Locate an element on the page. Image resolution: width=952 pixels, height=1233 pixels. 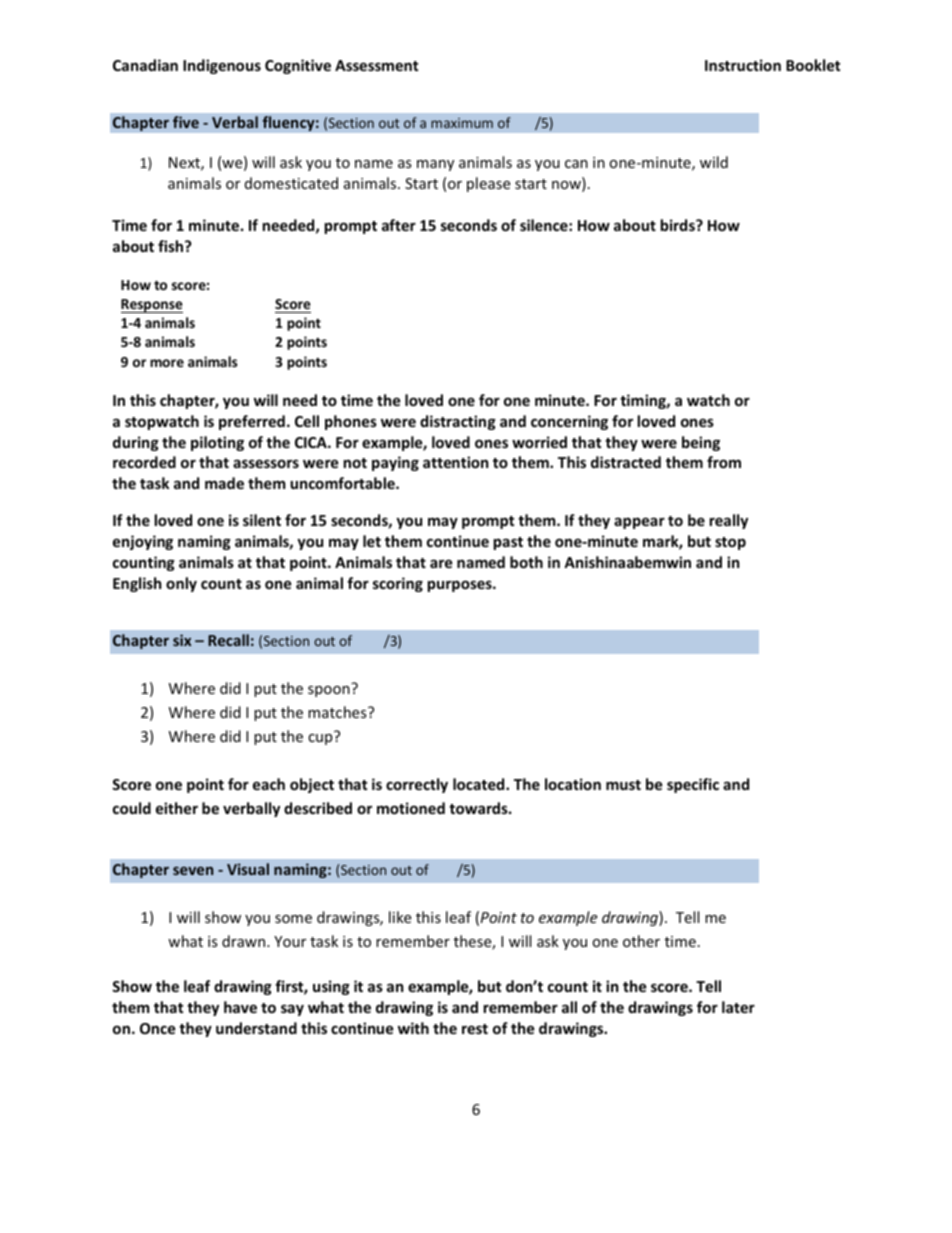
maximum is located at coordinates (462, 123).
